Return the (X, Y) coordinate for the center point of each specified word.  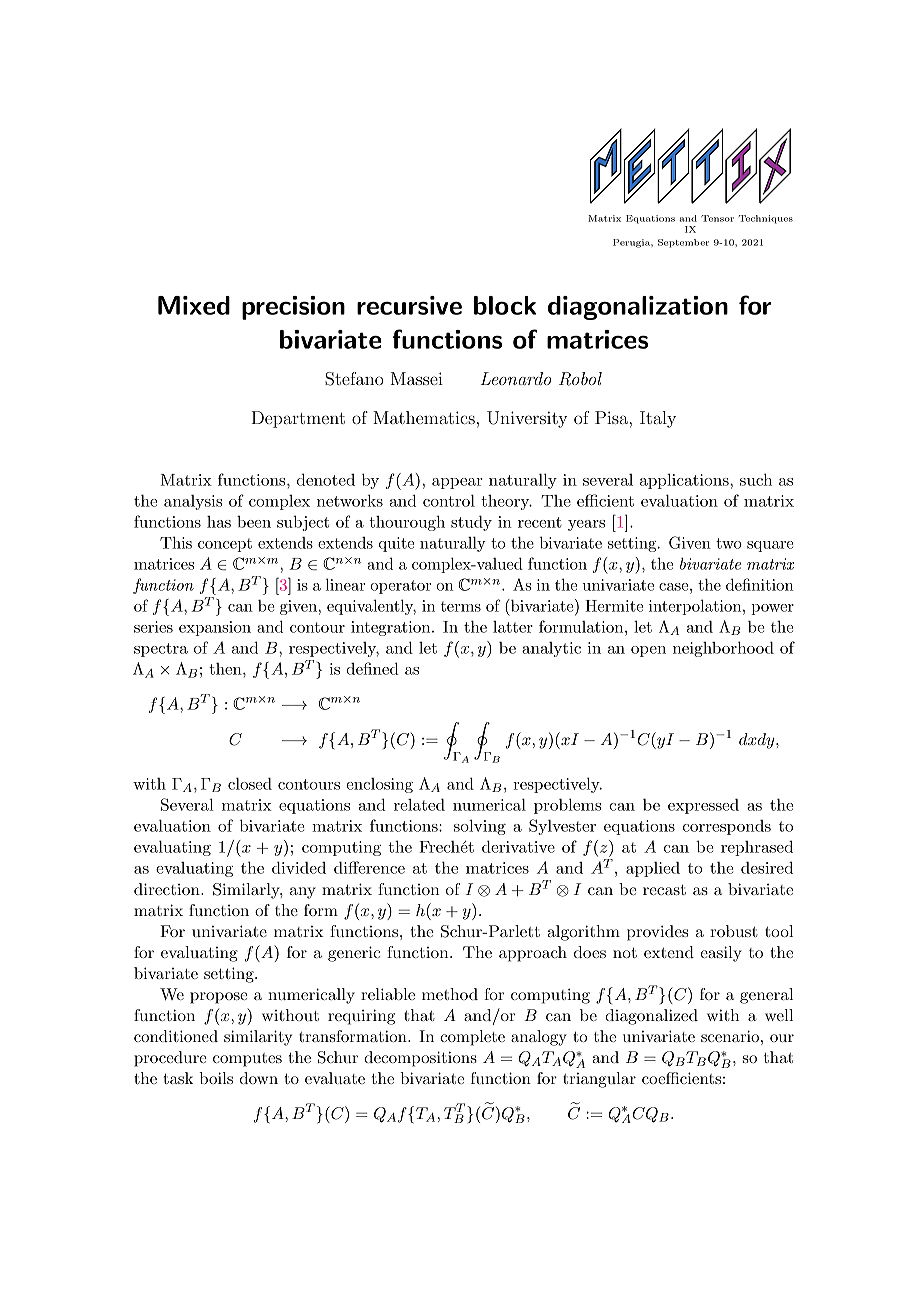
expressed (703, 806)
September (683, 243)
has (219, 522)
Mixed (194, 305)
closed (250, 783)
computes (247, 1060)
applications (685, 481)
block (505, 305)
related (419, 804)
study (471, 523)
